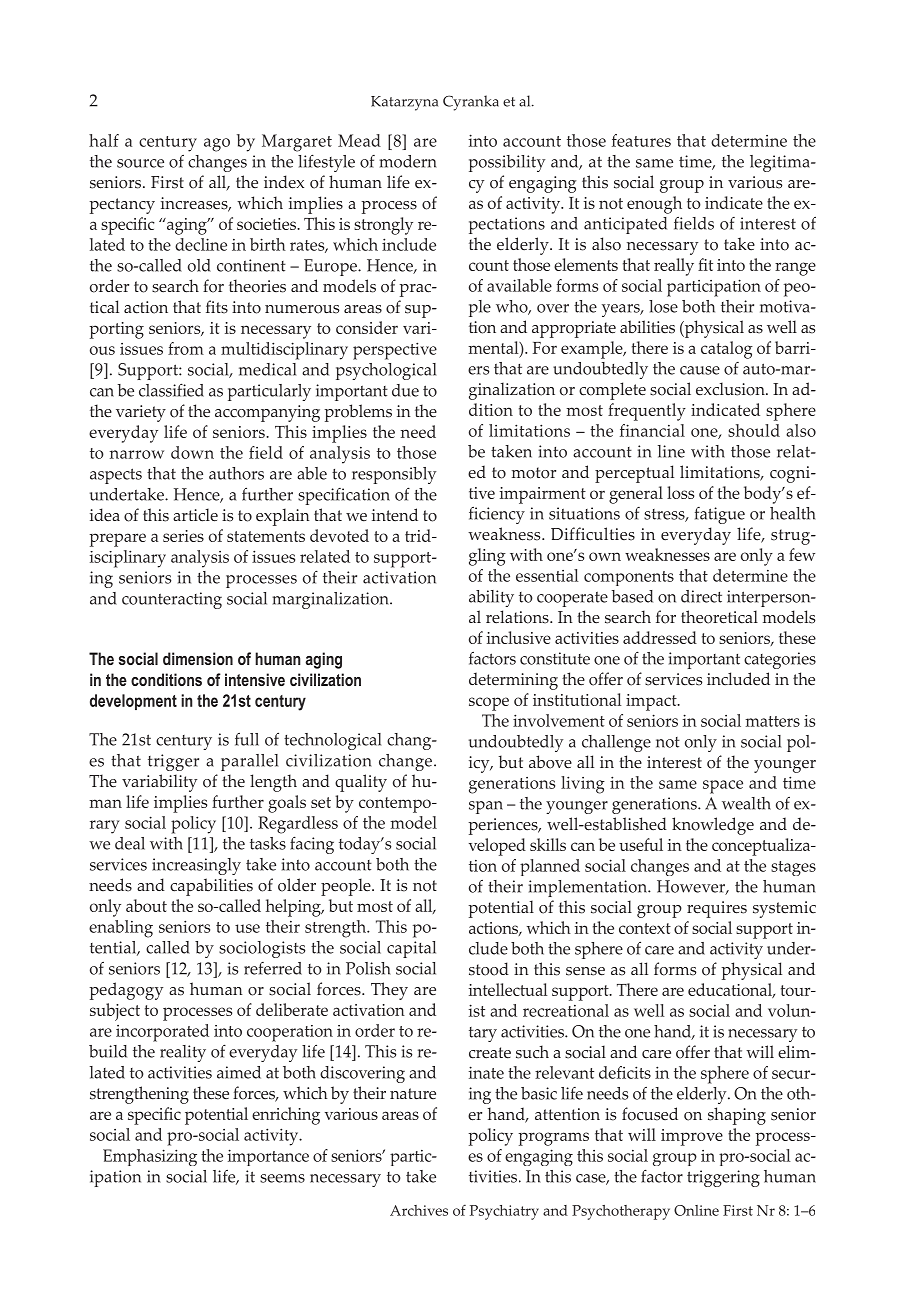 The image size is (914, 1316). What do you see at coordinates (700, 370) in the image?
I see `cause` at bounding box center [700, 370].
